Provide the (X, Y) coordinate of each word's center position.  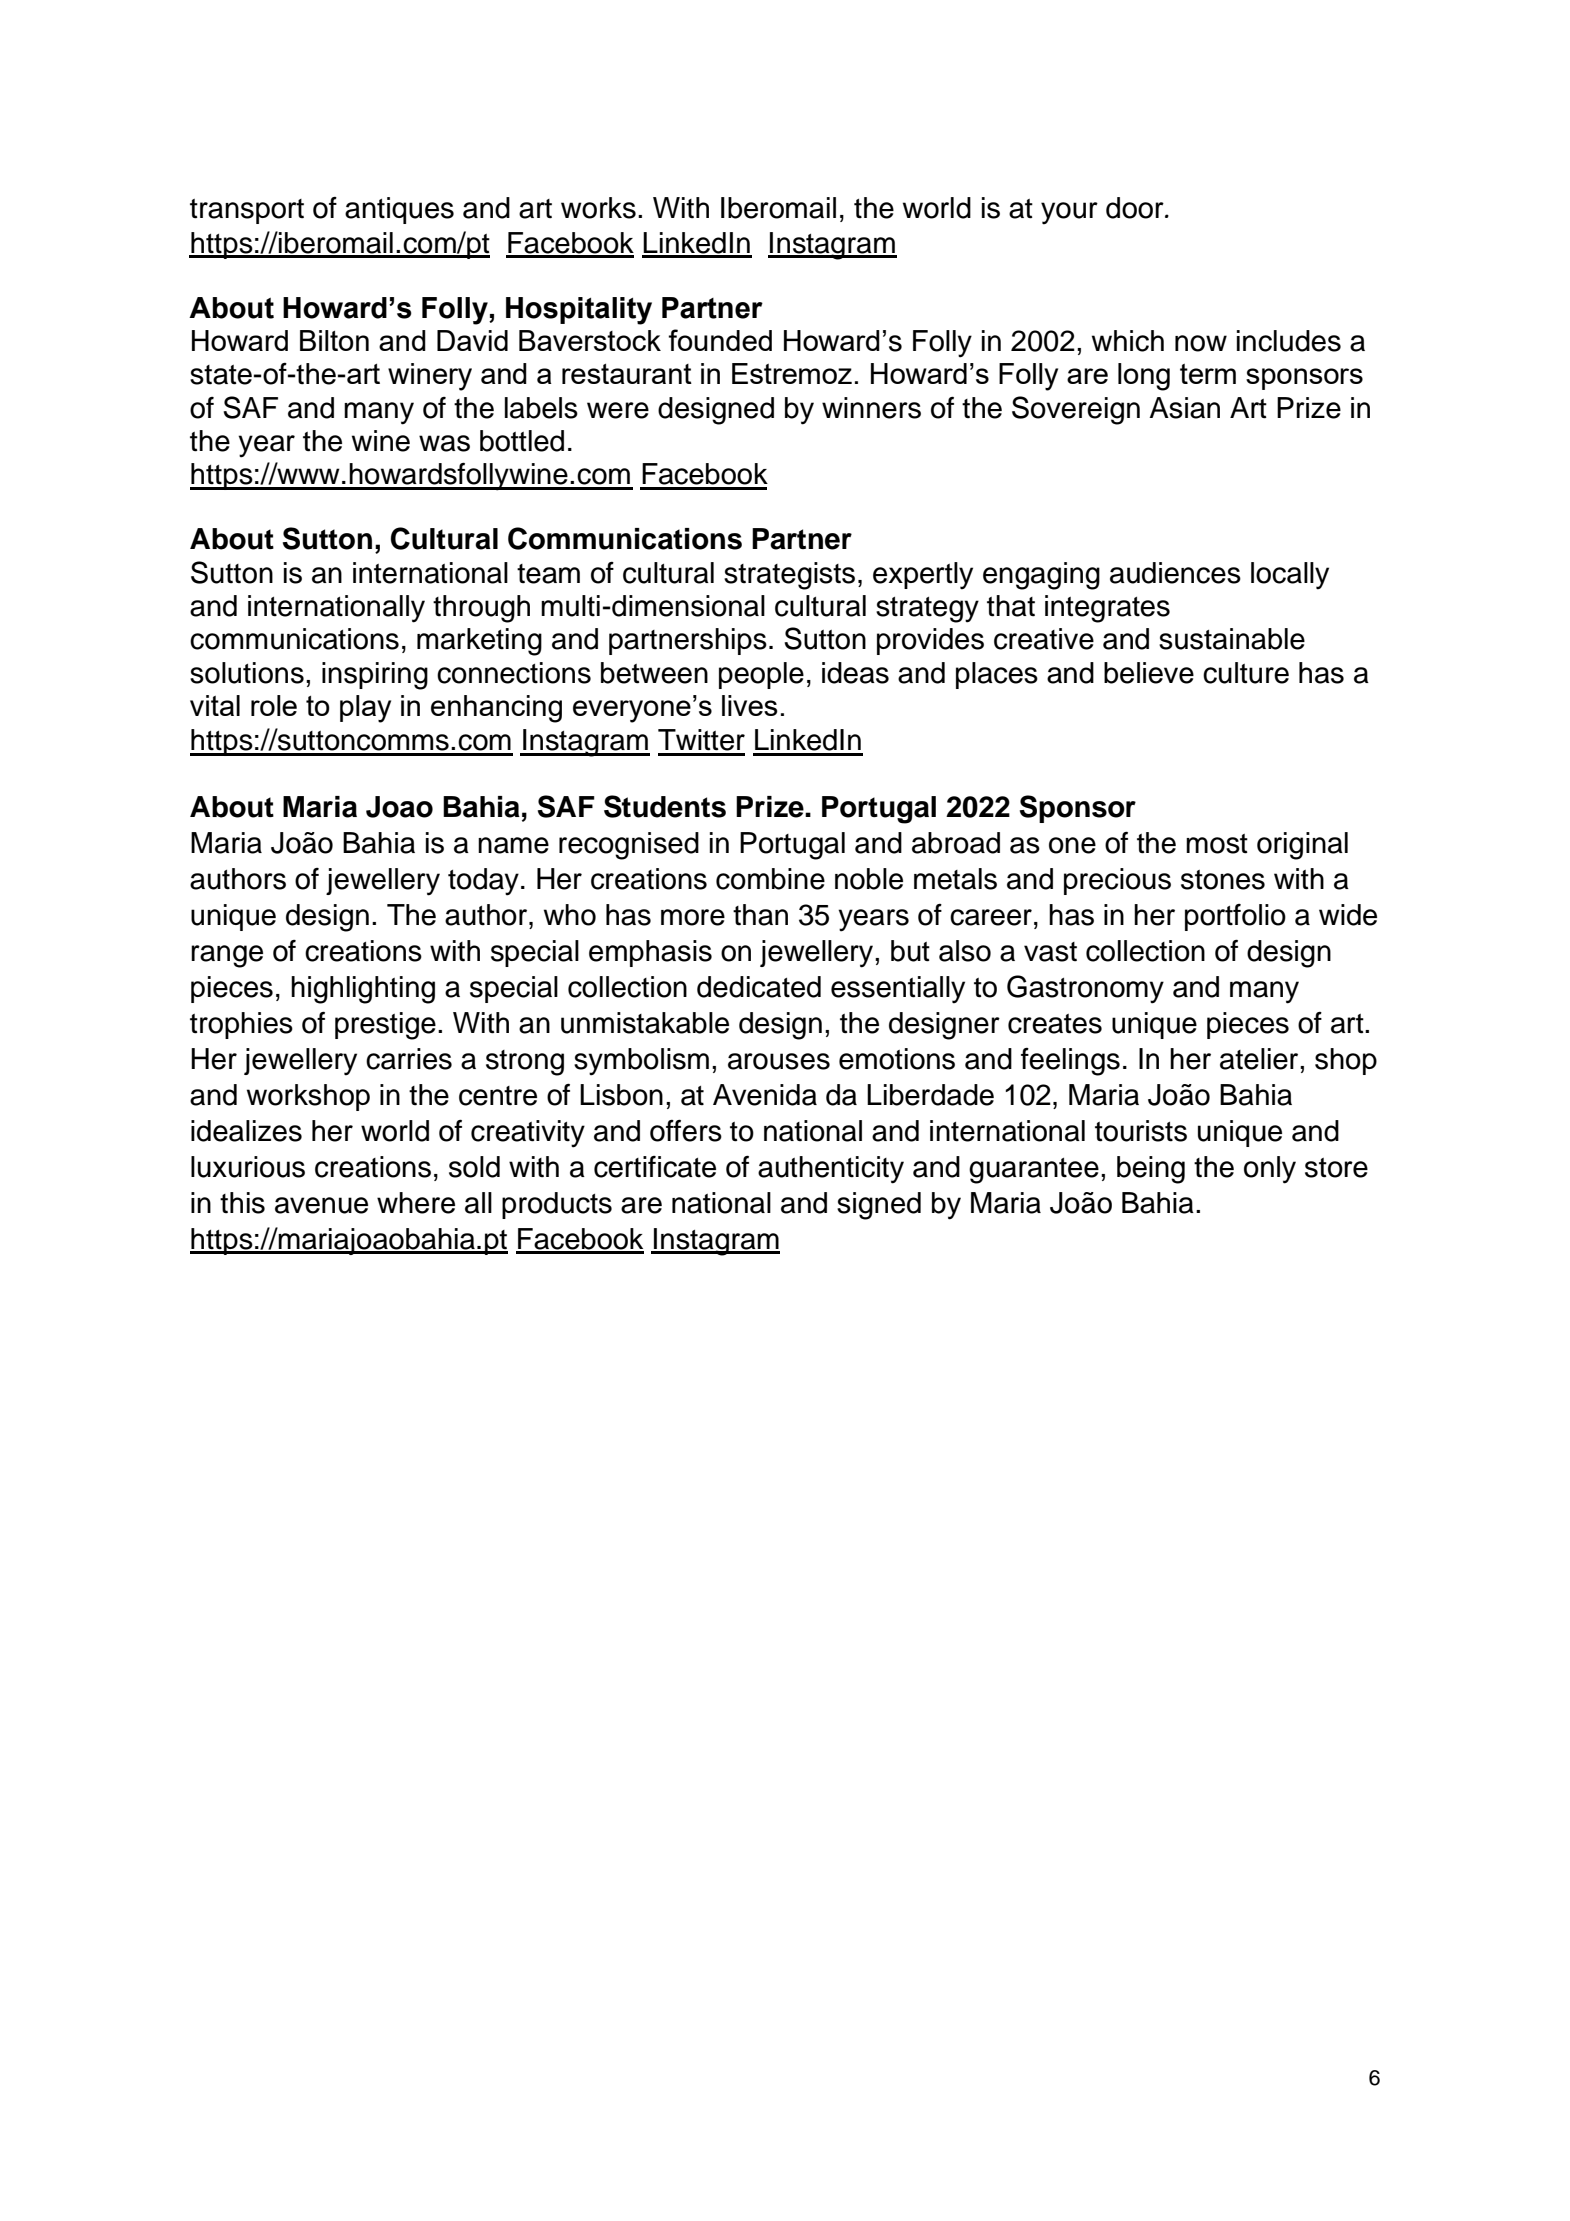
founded (720, 340)
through (481, 609)
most (1217, 844)
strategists (789, 576)
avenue (321, 1205)
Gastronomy (1085, 989)
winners (871, 408)
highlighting (363, 990)
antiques (399, 210)
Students (665, 806)
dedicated (759, 987)
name (513, 845)
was (444, 443)
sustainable (1232, 639)
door (1136, 208)
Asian (1184, 408)
